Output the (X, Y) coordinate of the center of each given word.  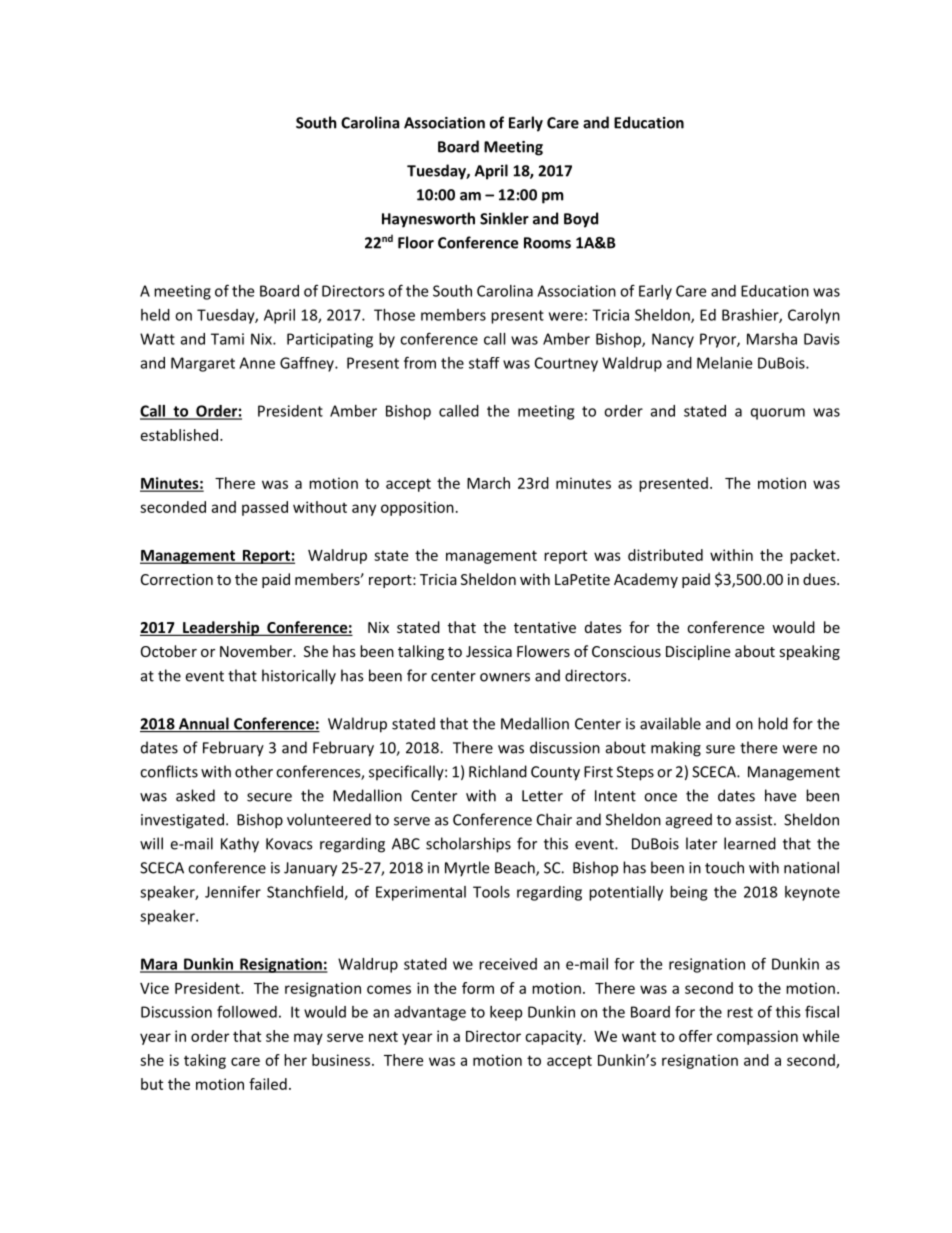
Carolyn (814, 316)
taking (205, 1061)
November (257, 651)
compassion (757, 1037)
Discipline (698, 652)
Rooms (547, 243)
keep (506, 1013)
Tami (227, 339)
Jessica (489, 651)
